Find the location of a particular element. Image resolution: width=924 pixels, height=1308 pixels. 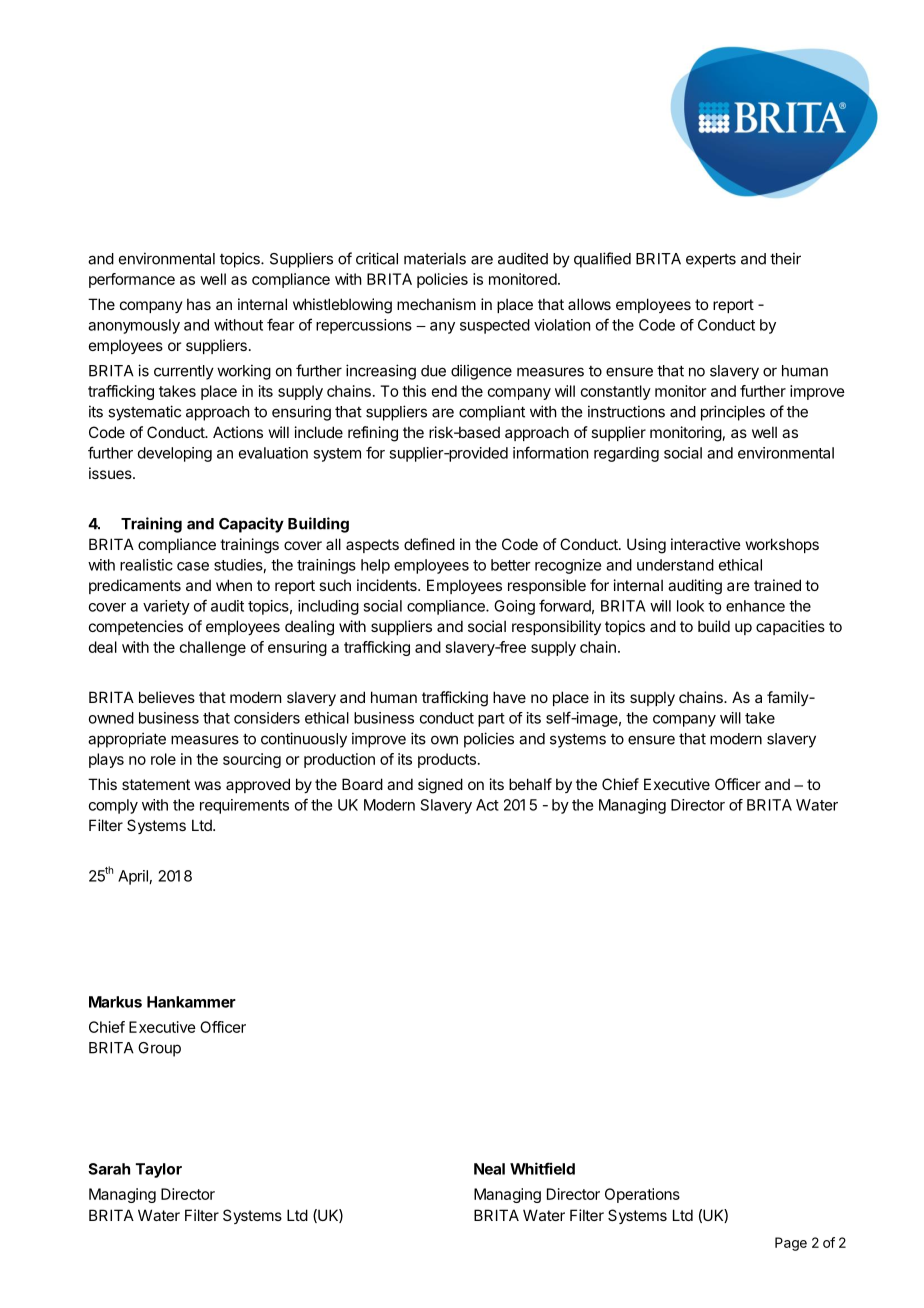

signed is located at coordinates (440, 786).
